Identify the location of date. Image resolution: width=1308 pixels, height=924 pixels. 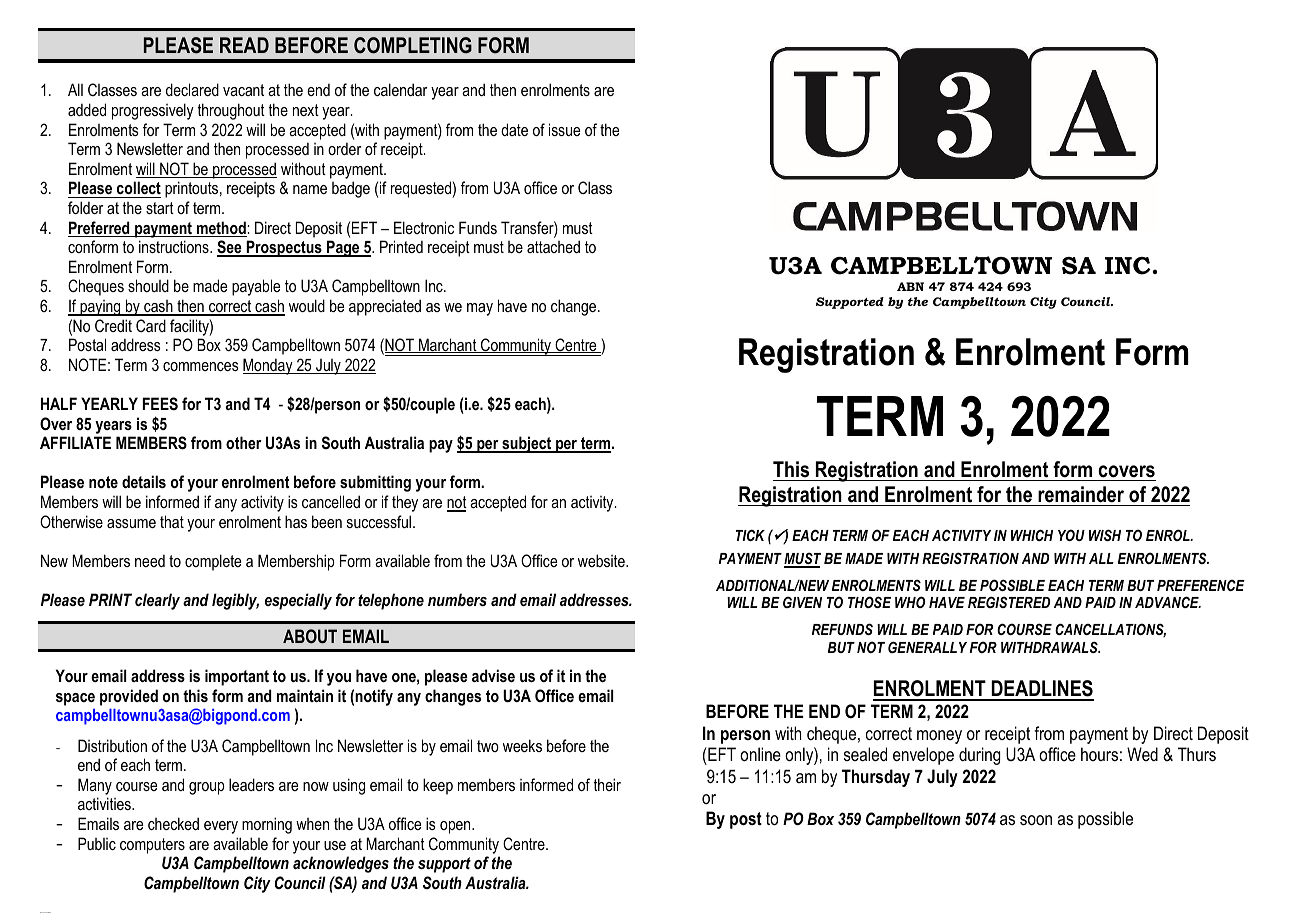
(514, 129).
